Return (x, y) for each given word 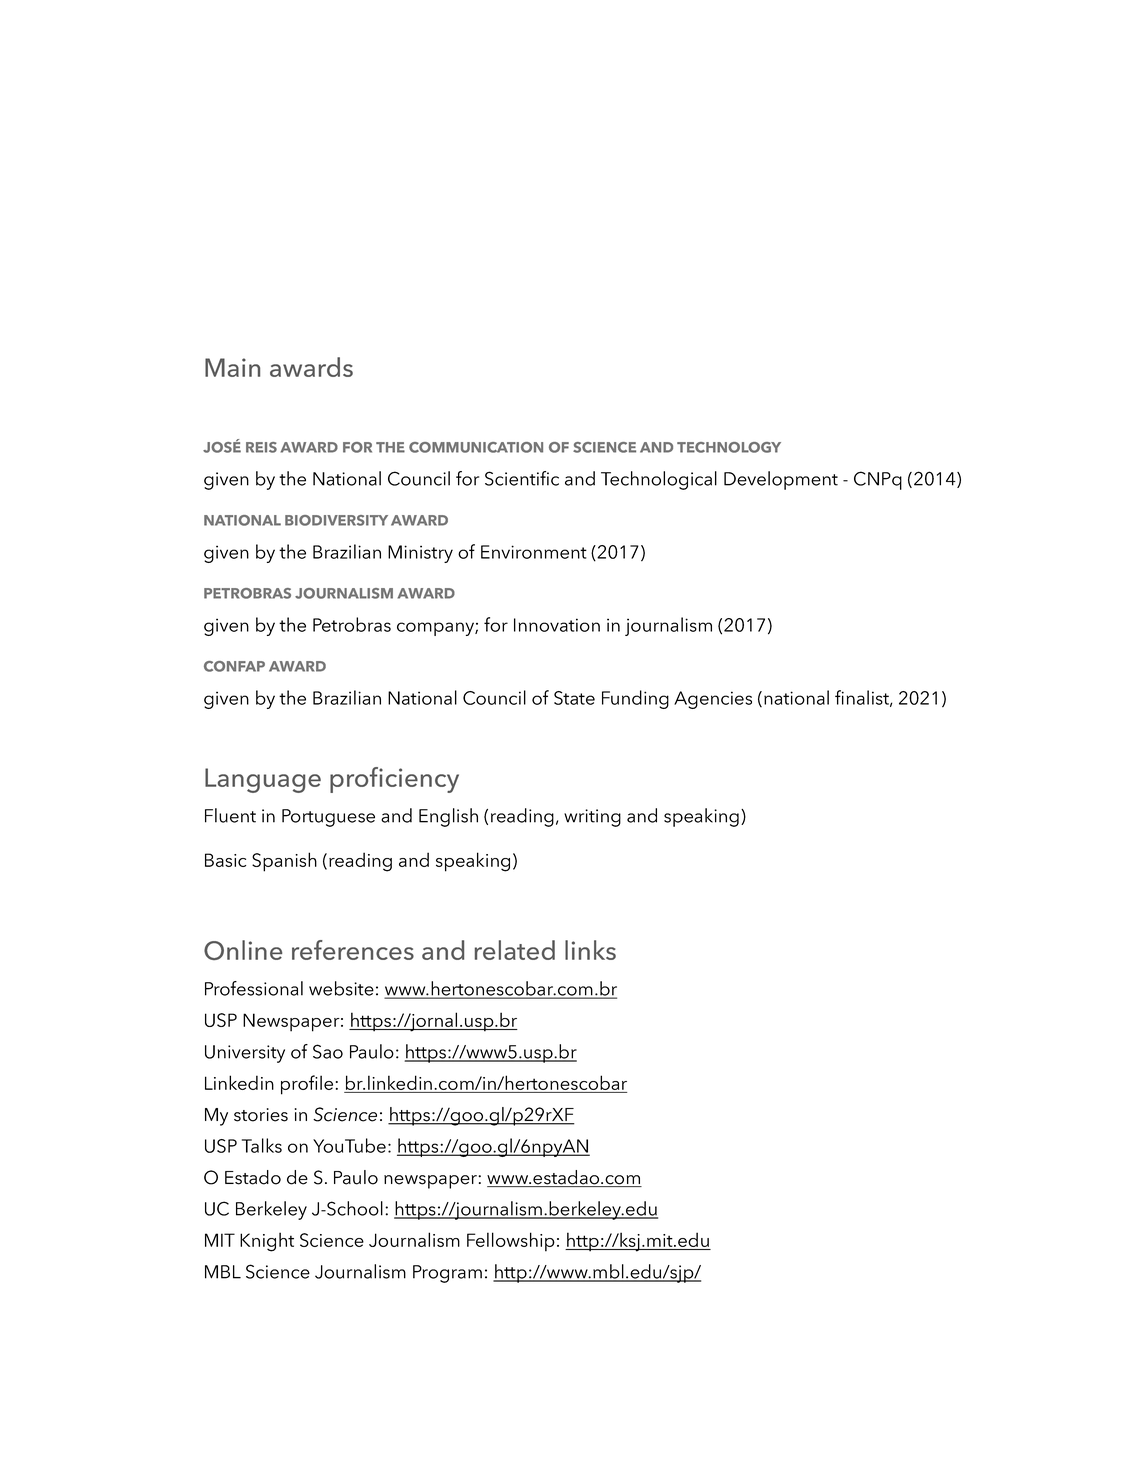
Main (232, 367)
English (448, 817)
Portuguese (328, 818)
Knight (267, 1242)
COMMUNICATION (476, 447)
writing (592, 818)
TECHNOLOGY (729, 447)
